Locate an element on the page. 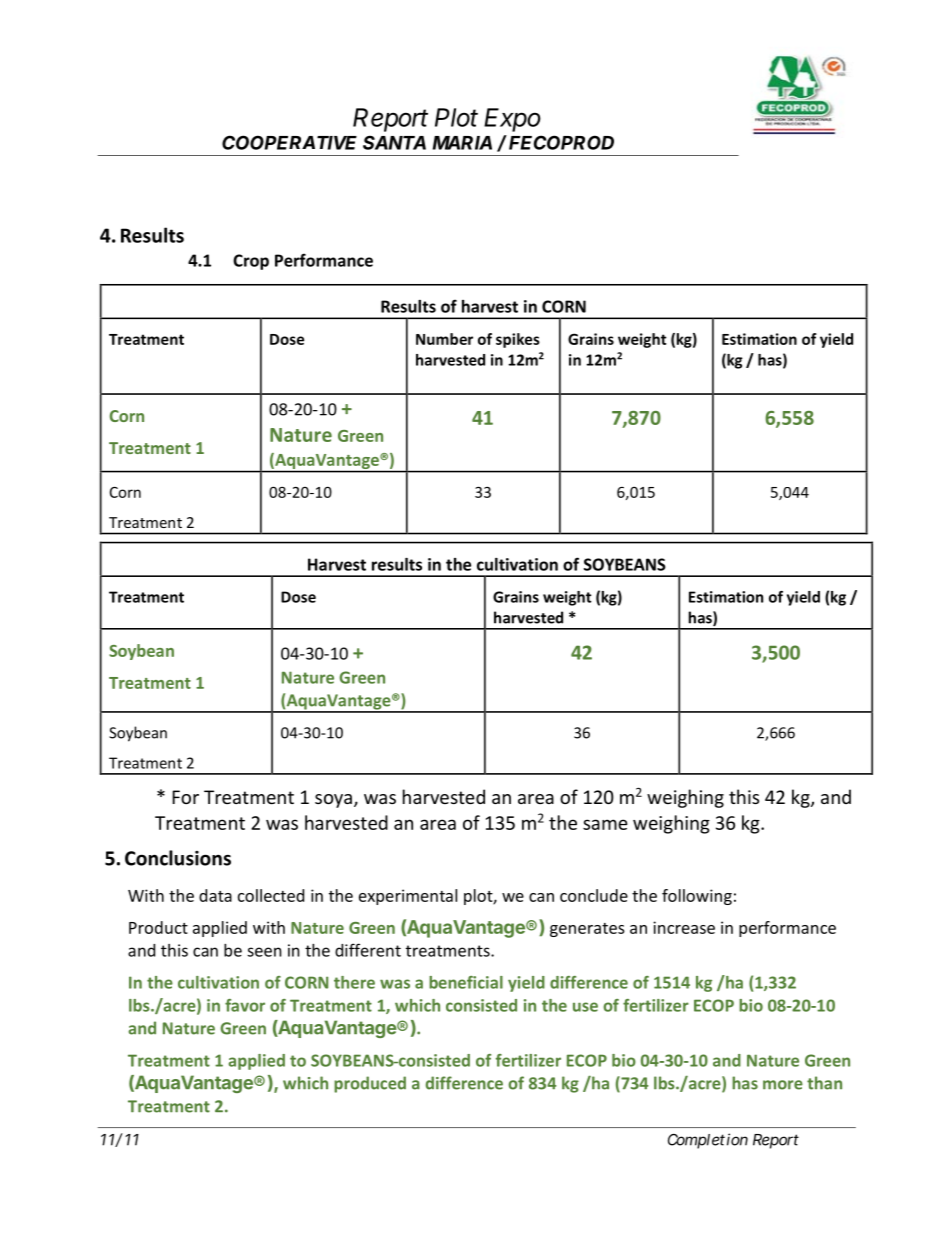  soya is located at coordinates (333, 801).
